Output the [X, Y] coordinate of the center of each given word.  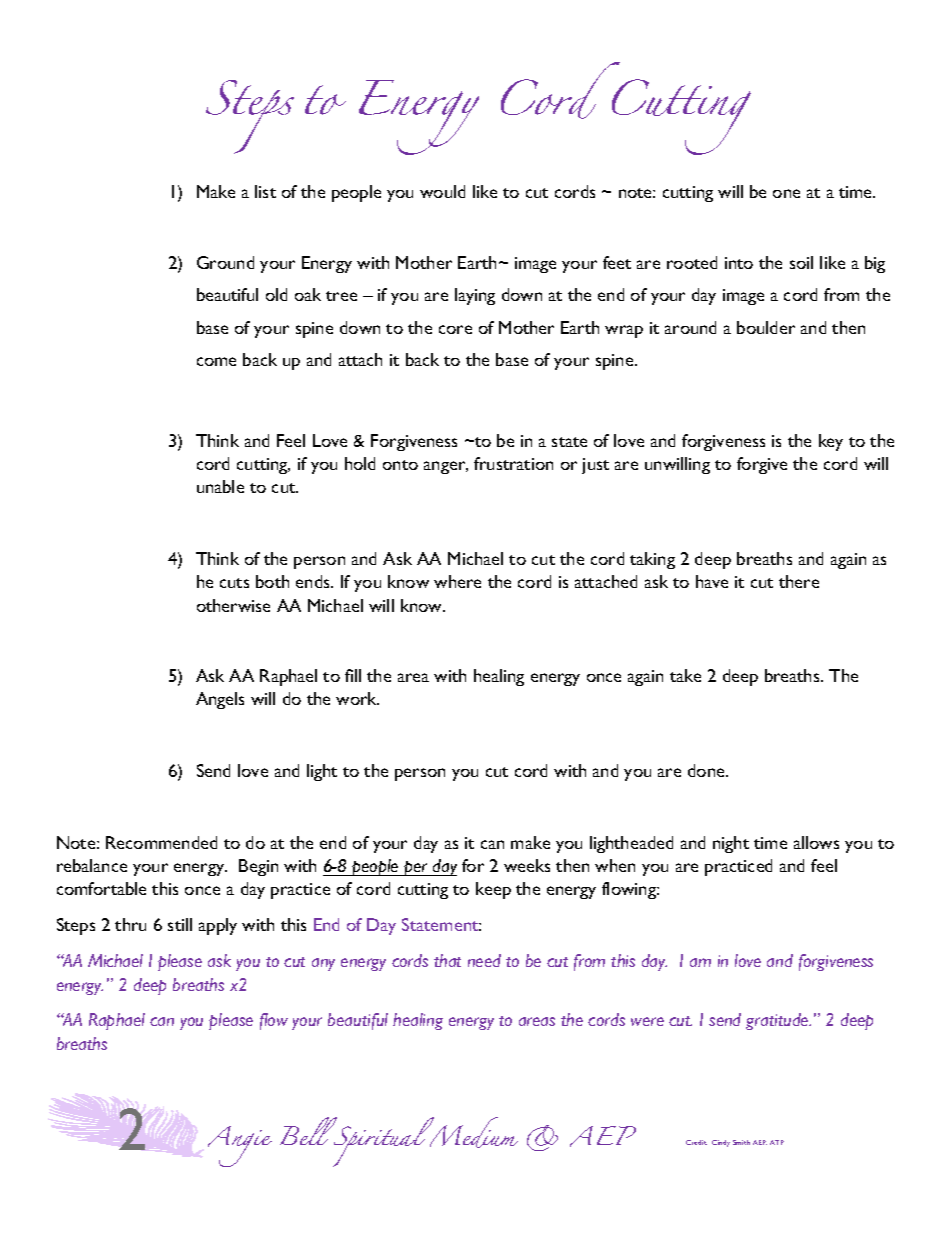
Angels [220, 700]
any [323, 964]
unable [220, 486]
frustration [513, 463]
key [831, 442]
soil [801, 262]
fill [353, 675]
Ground [225, 262]
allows [816, 842]
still [180, 924]
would [442, 191]
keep [493, 890]
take [685, 675]
